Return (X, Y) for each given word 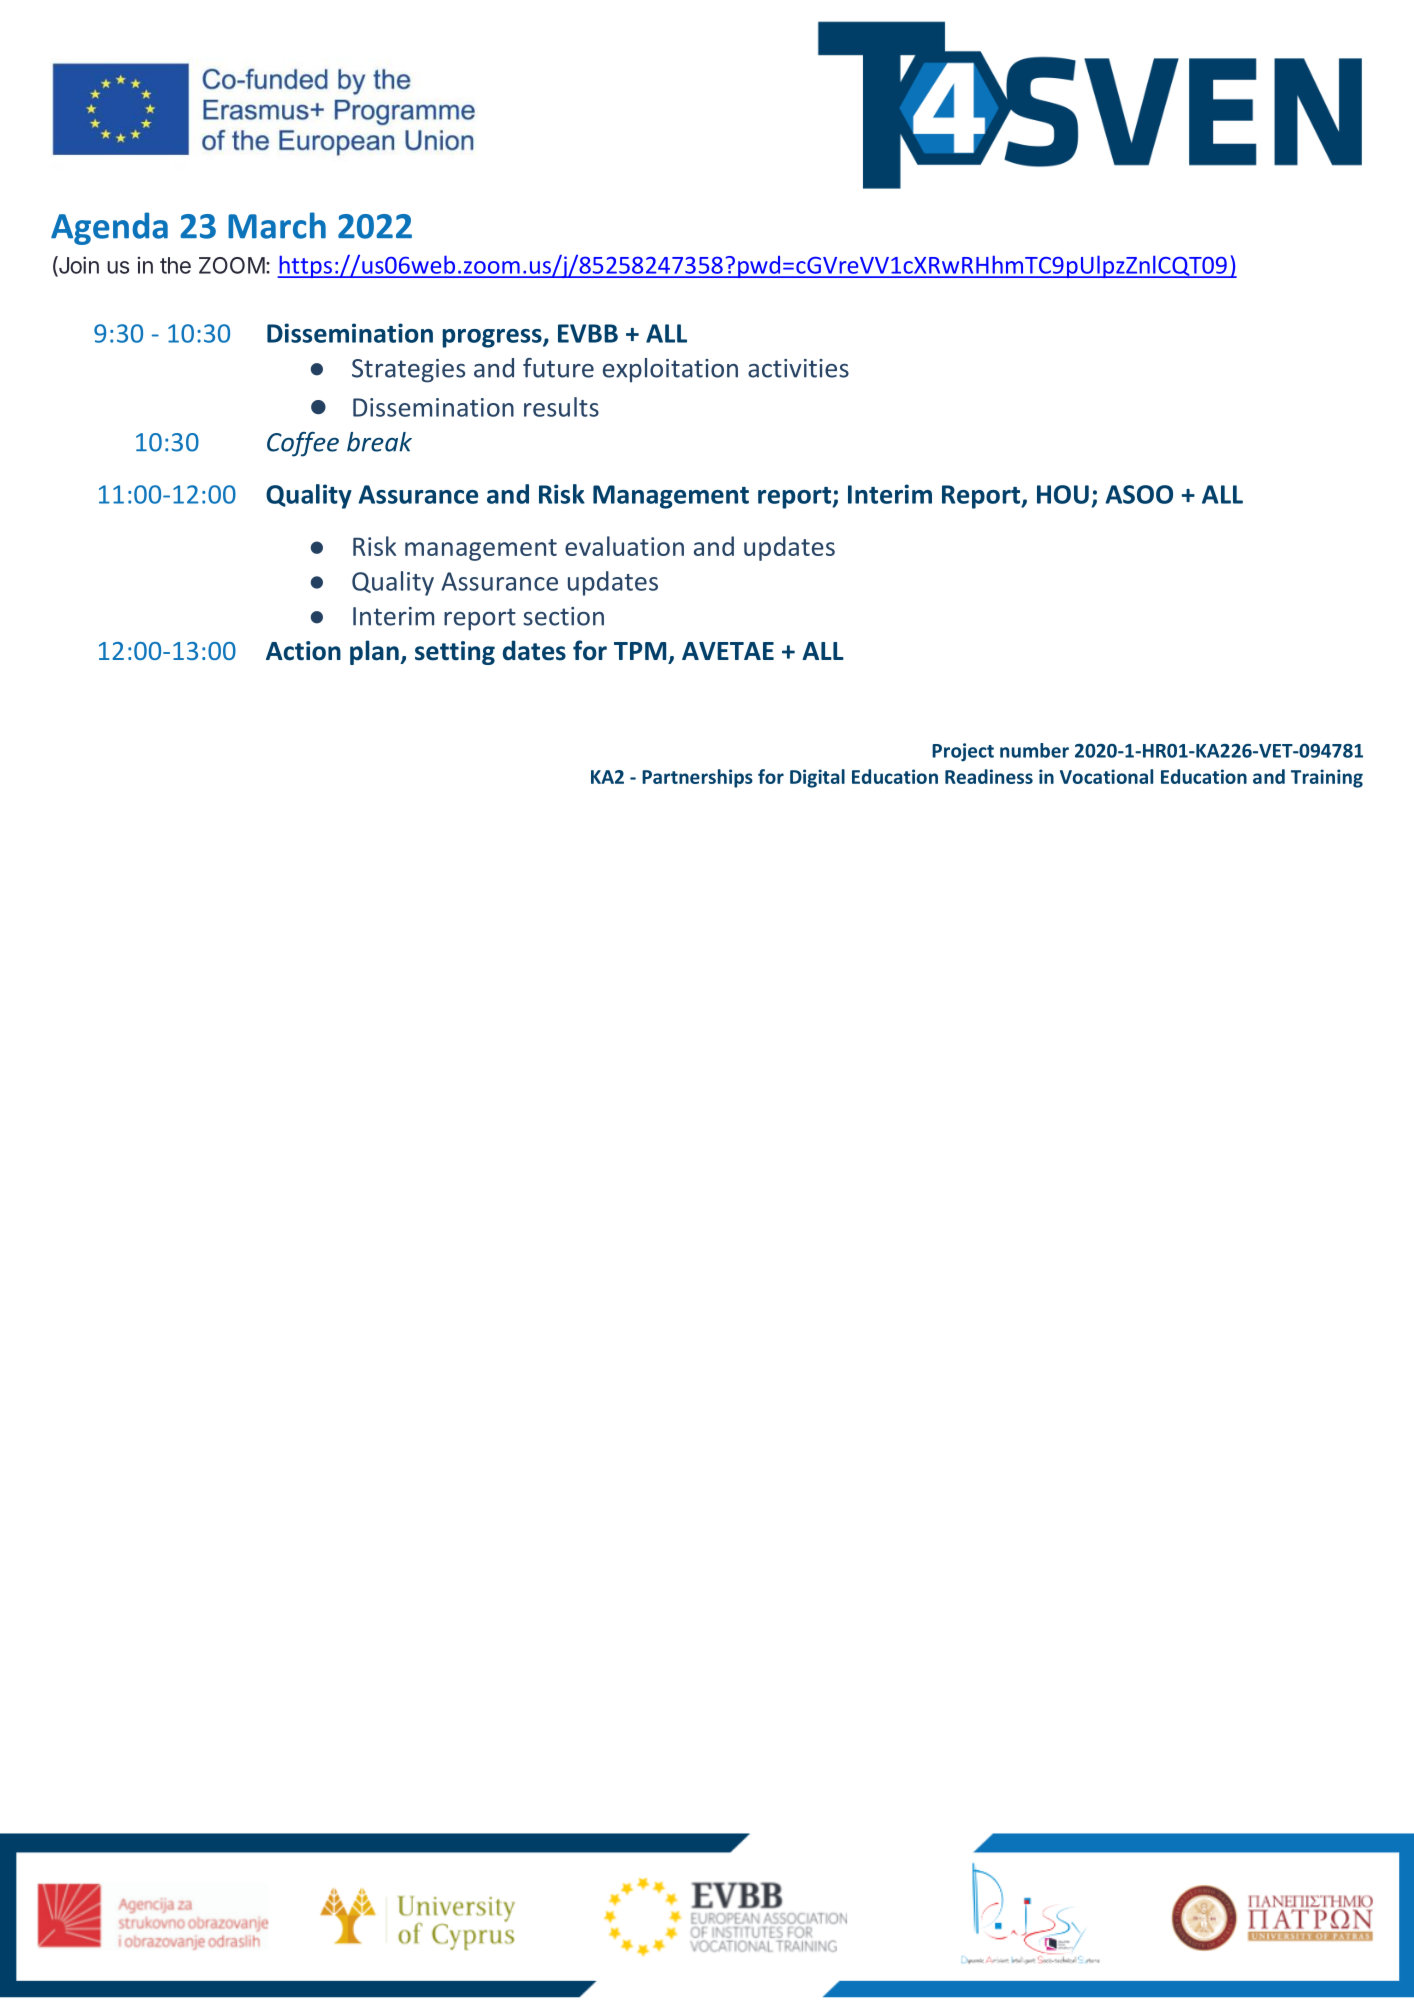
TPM (640, 651)
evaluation (624, 546)
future (558, 368)
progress (493, 338)
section (563, 616)
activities (798, 368)
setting (455, 653)
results (561, 407)
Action (303, 651)
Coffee (303, 444)
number (1034, 750)
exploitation (670, 370)
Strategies (408, 371)
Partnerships (697, 778)
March (277, 225)
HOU (1063, 494)
